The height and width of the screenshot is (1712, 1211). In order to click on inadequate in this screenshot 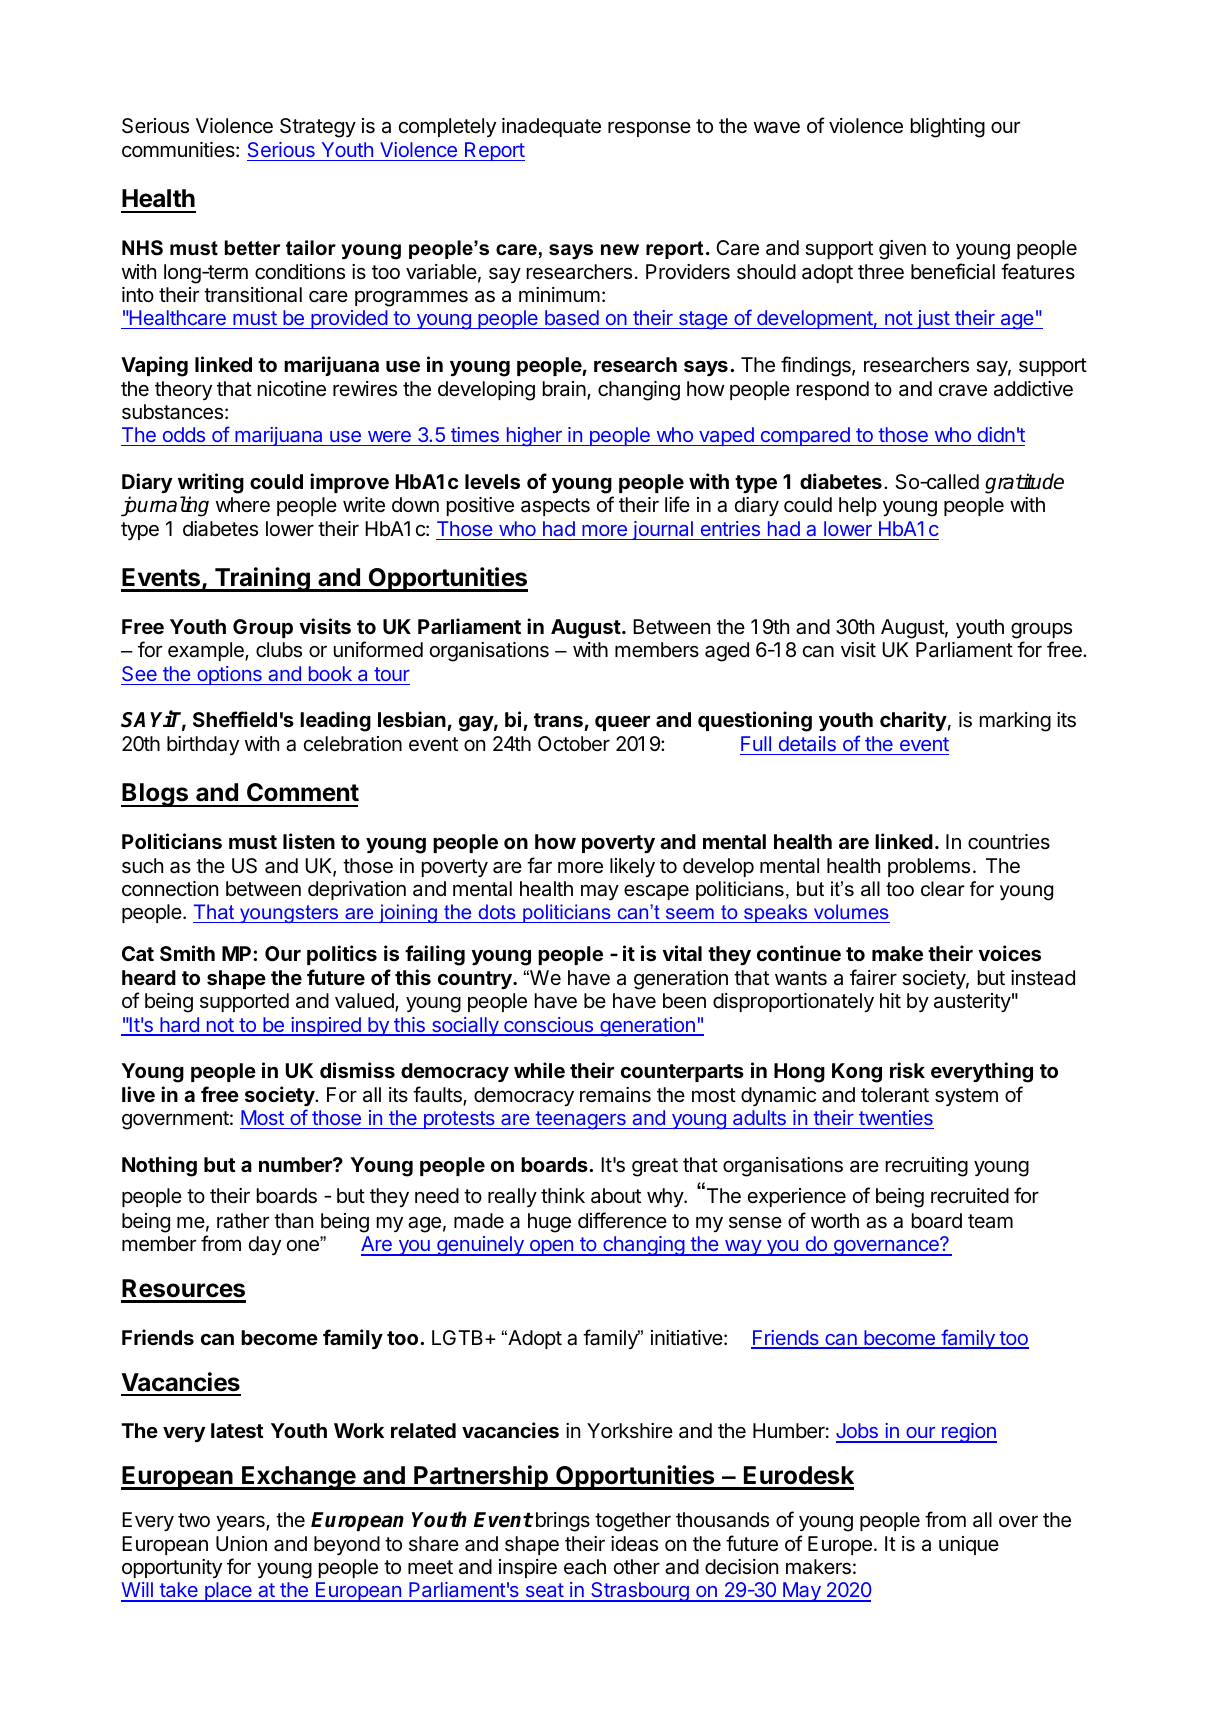, I will do `click(551, 127)`.
